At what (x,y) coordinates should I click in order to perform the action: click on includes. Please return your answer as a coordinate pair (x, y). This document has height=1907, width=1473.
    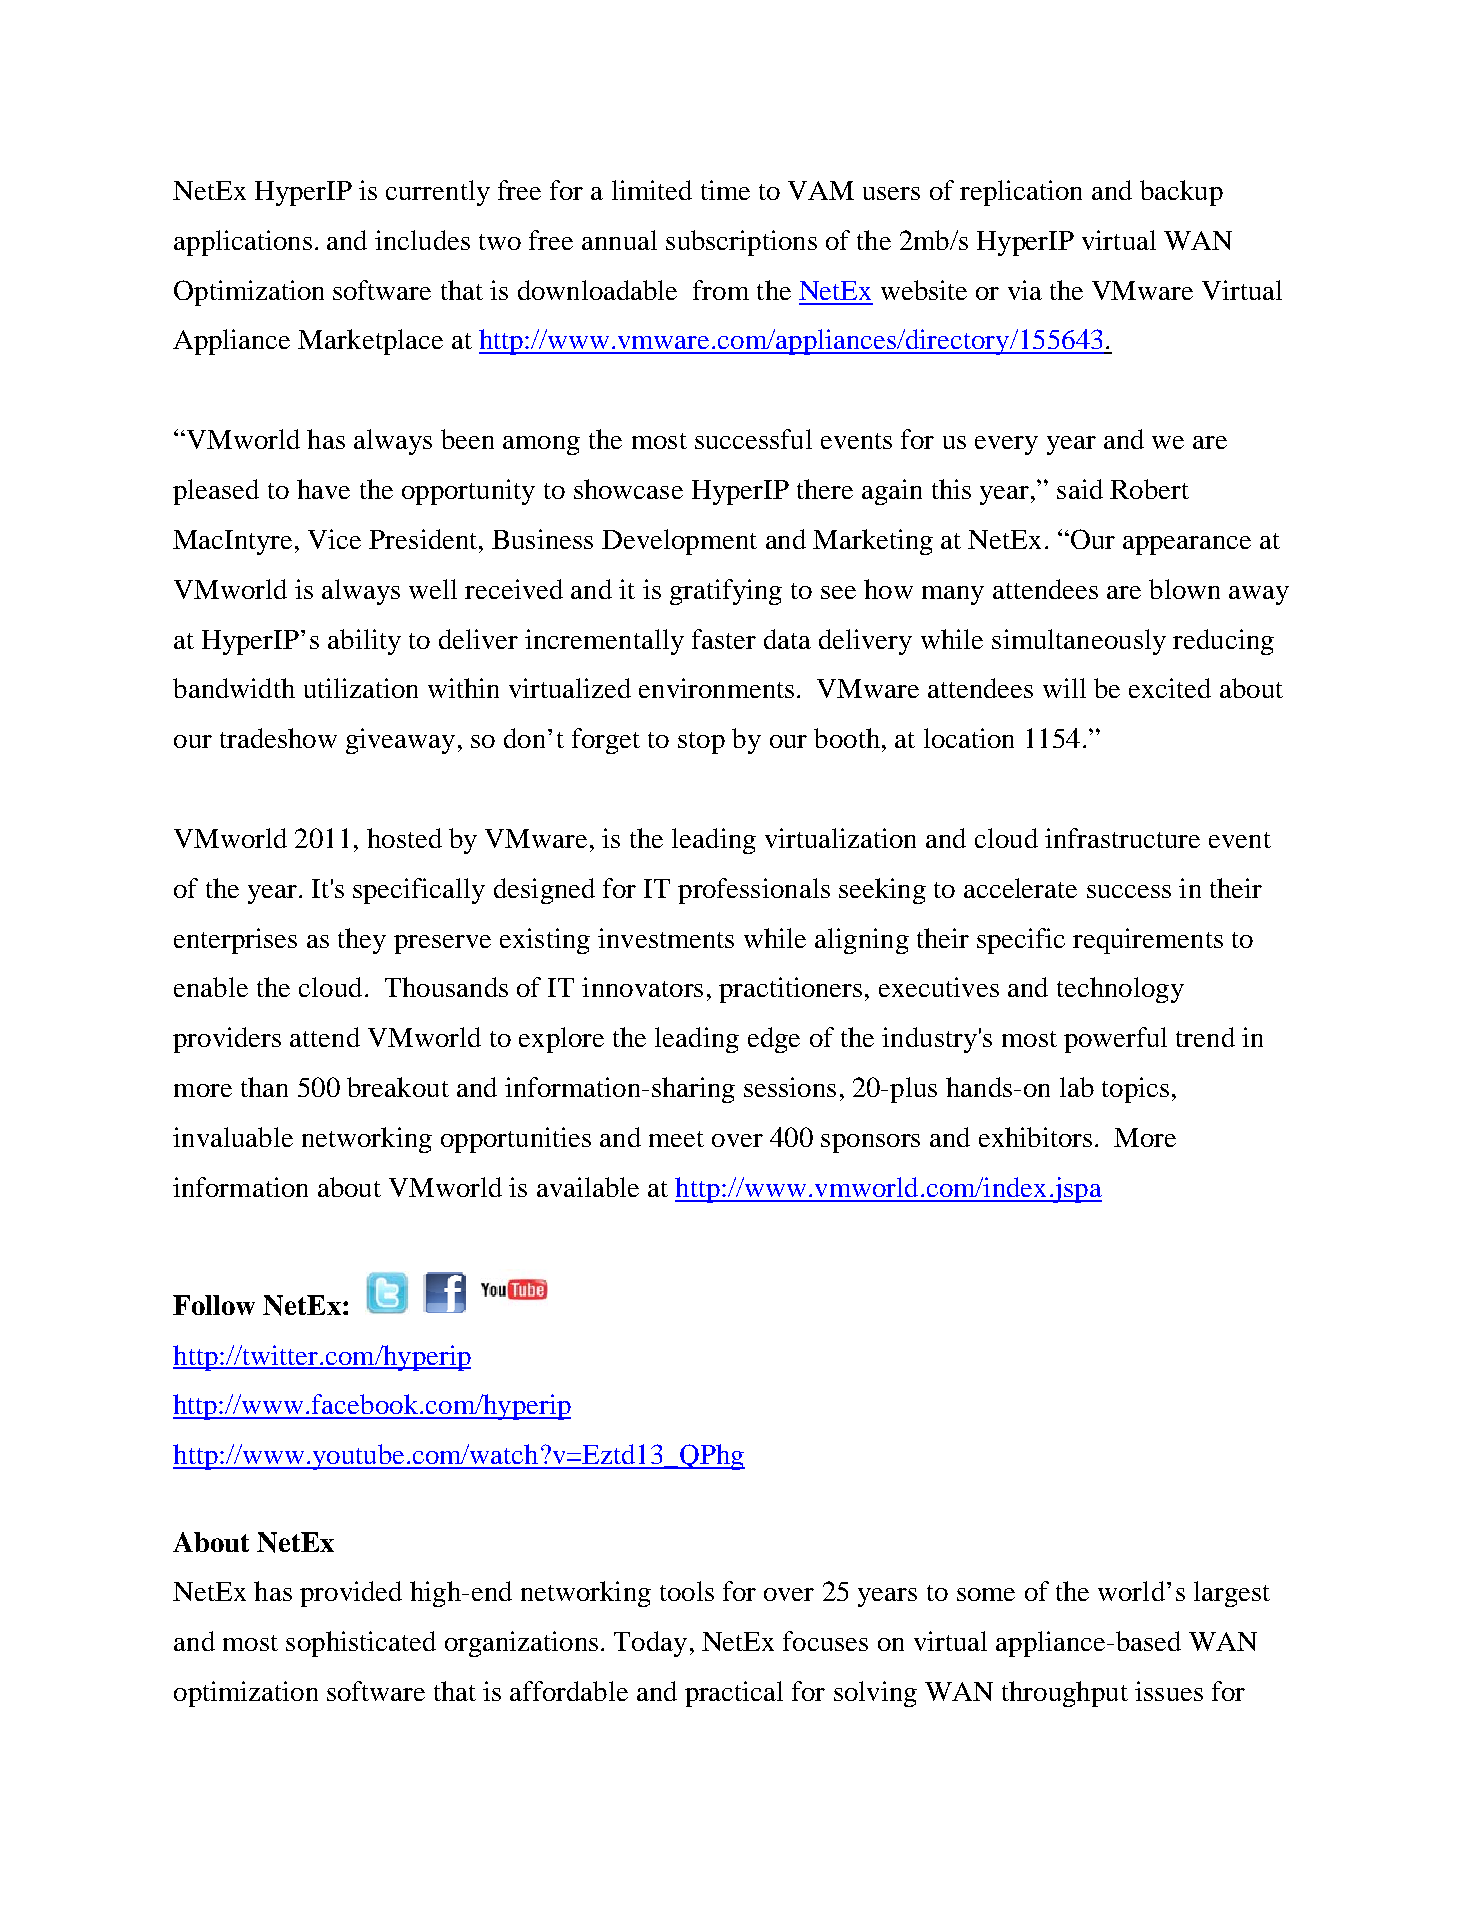
    Looking at the image, I should click on (422, 240).
